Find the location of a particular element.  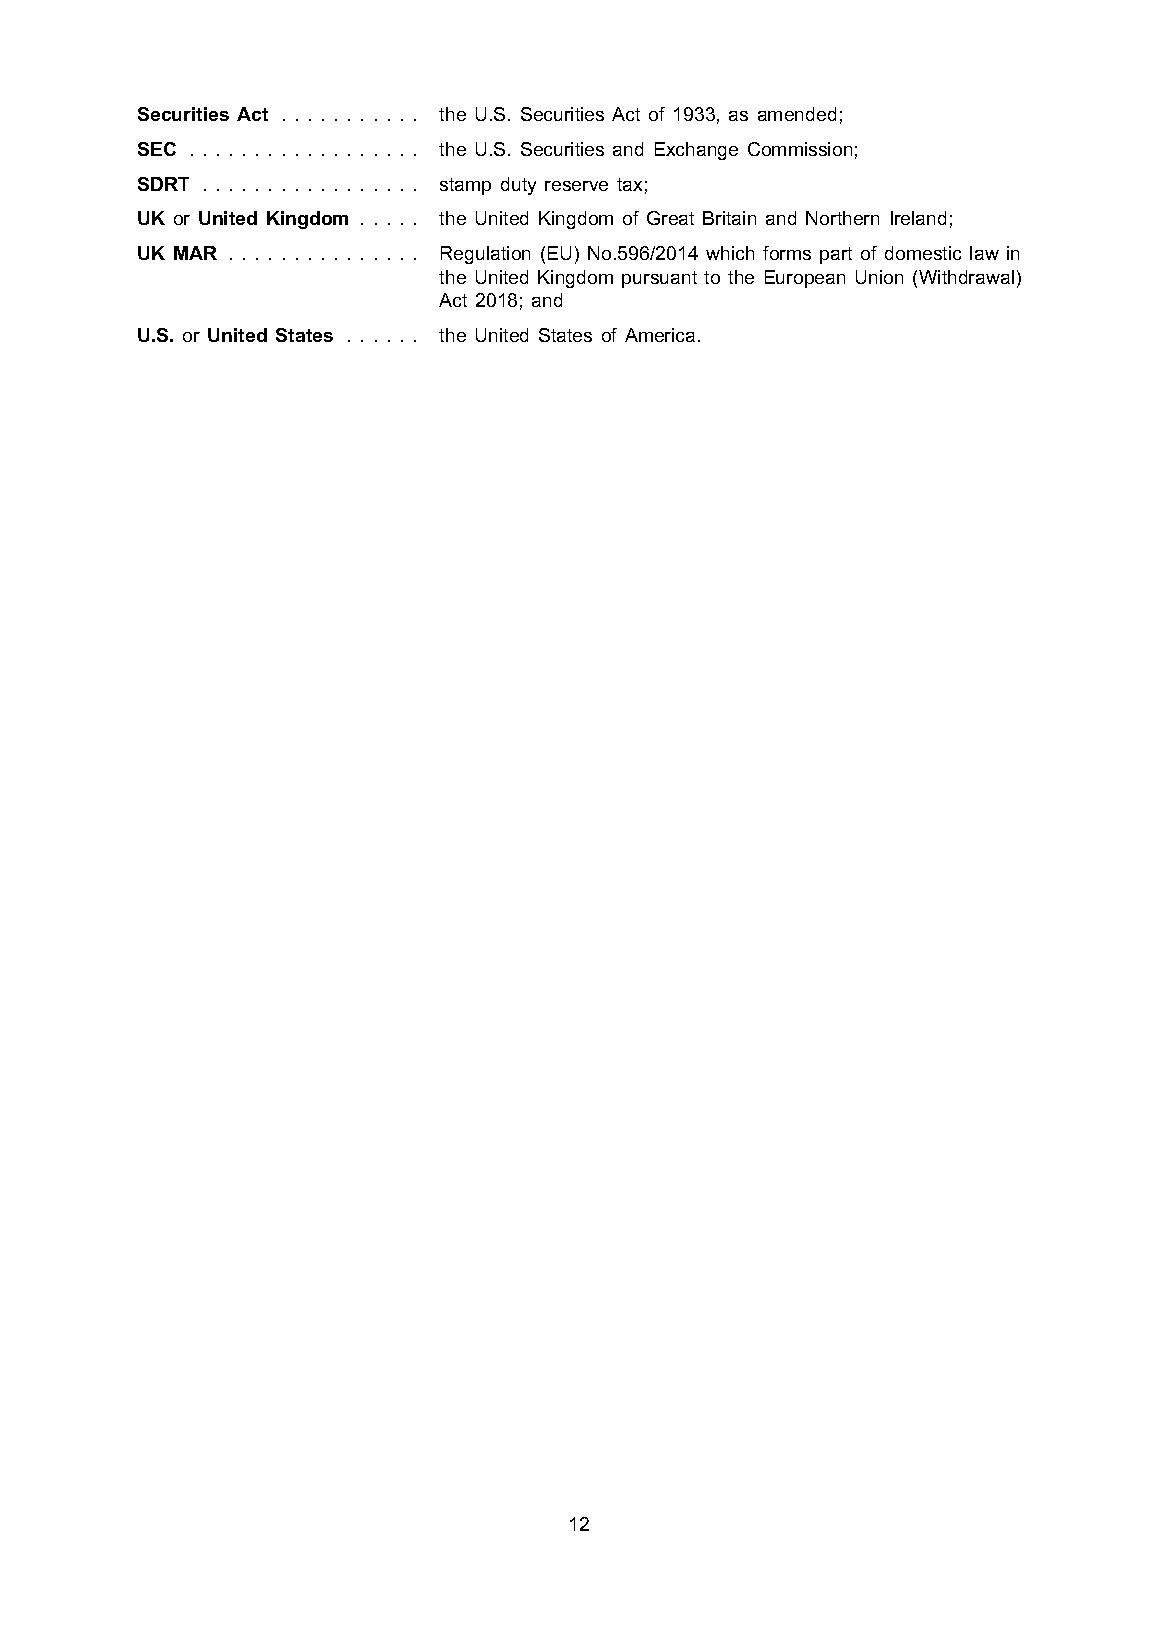

Commission is located at coordinates (800, 149).
